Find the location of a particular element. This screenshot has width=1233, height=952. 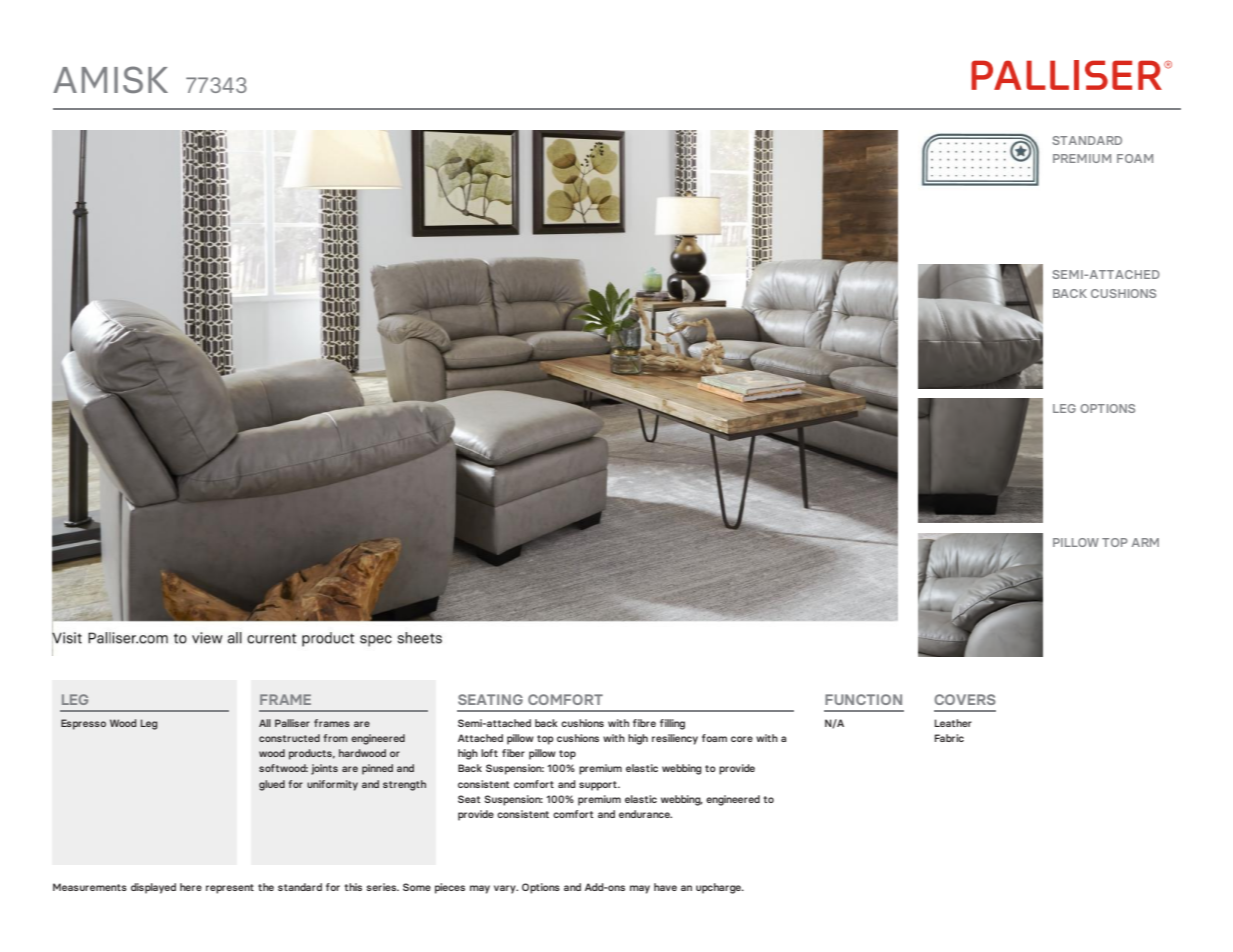

Espresso is located at coordinates (83, 724).
